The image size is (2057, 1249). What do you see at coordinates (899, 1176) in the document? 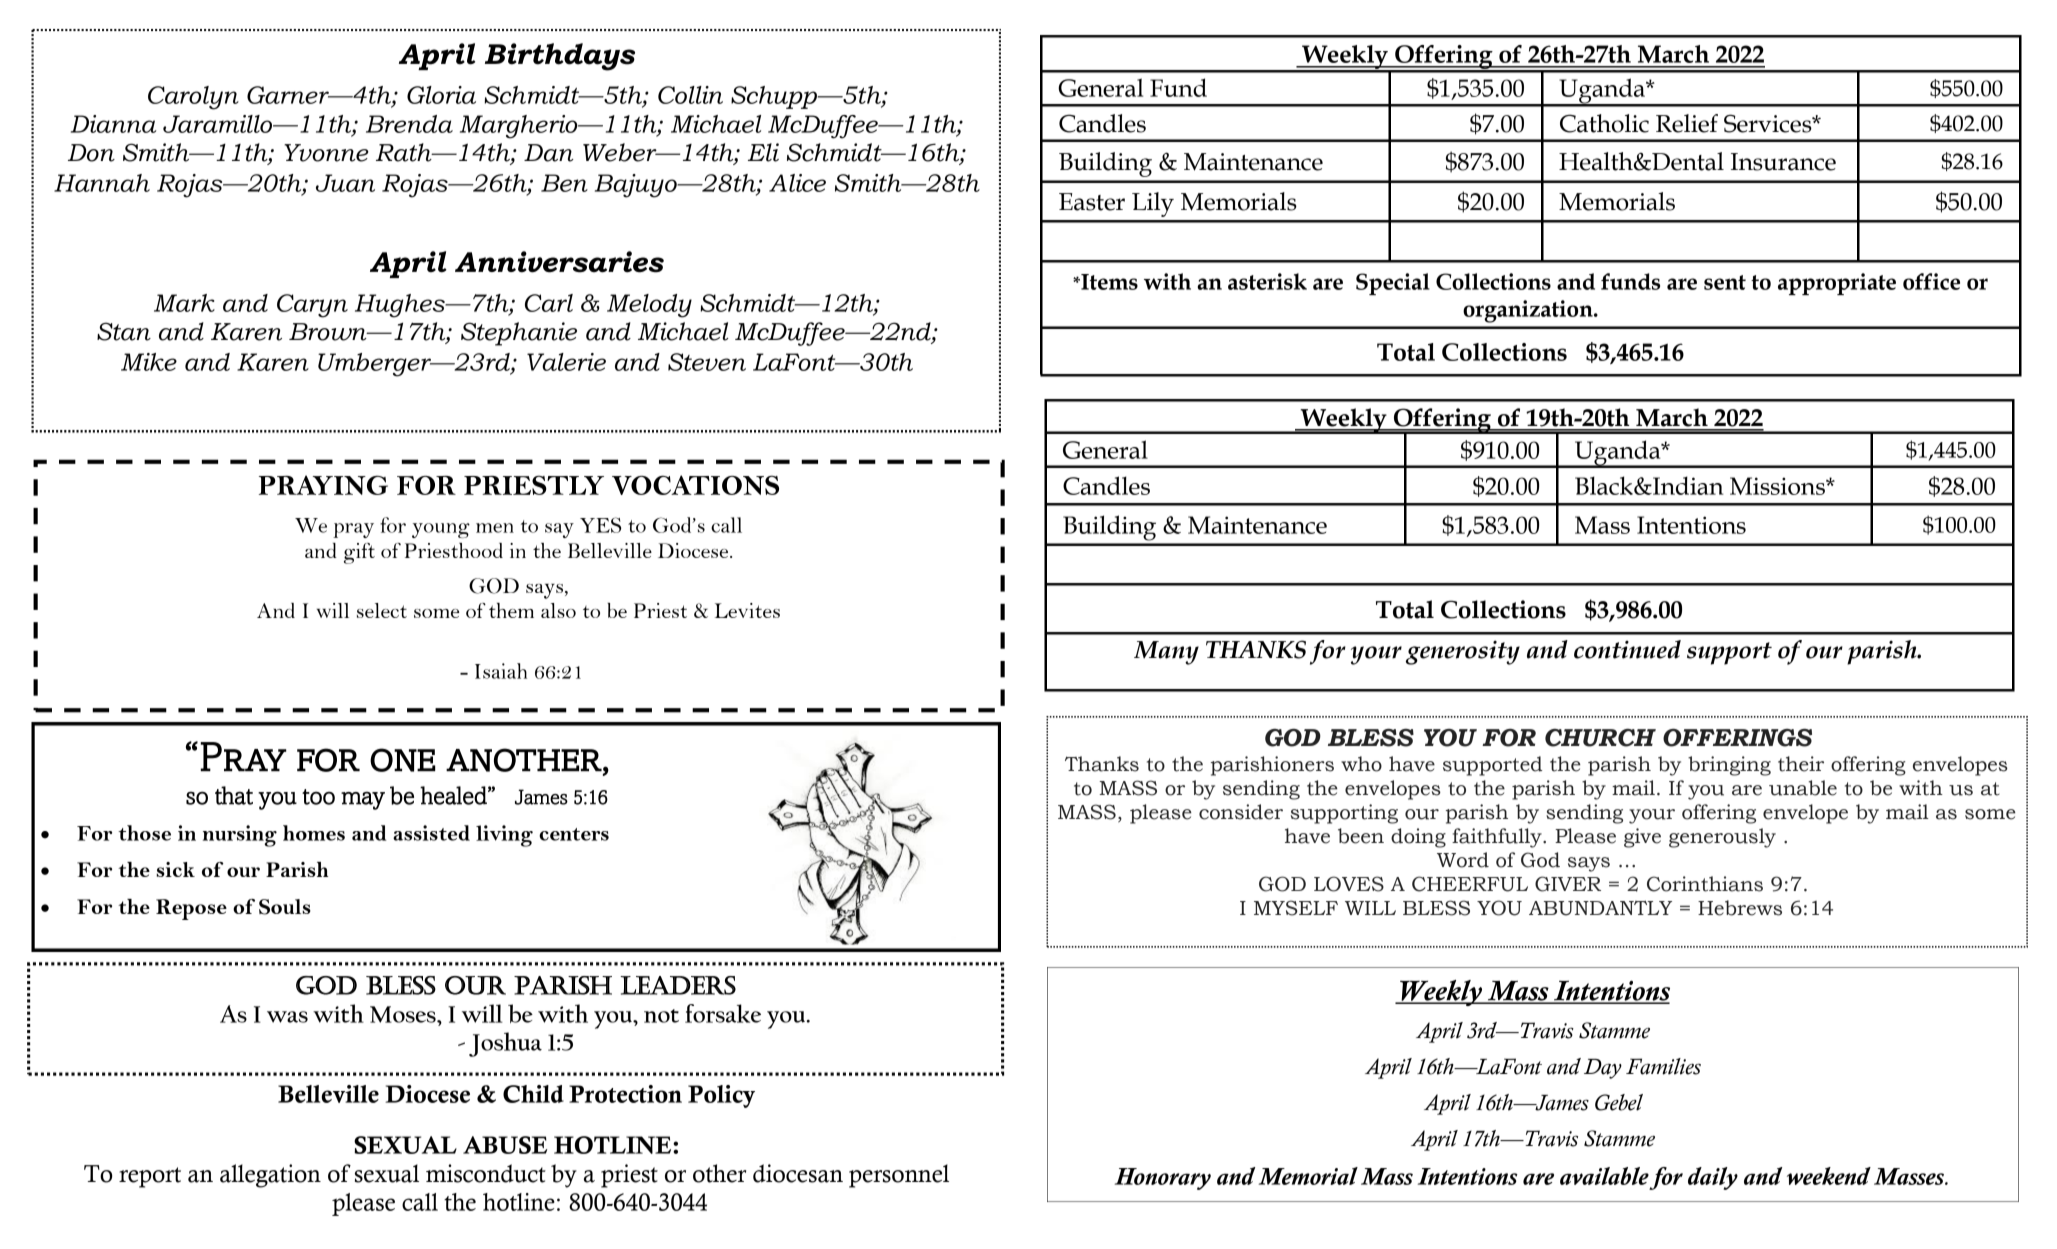
I see `personnel` at bounding box center [899, 1176].
